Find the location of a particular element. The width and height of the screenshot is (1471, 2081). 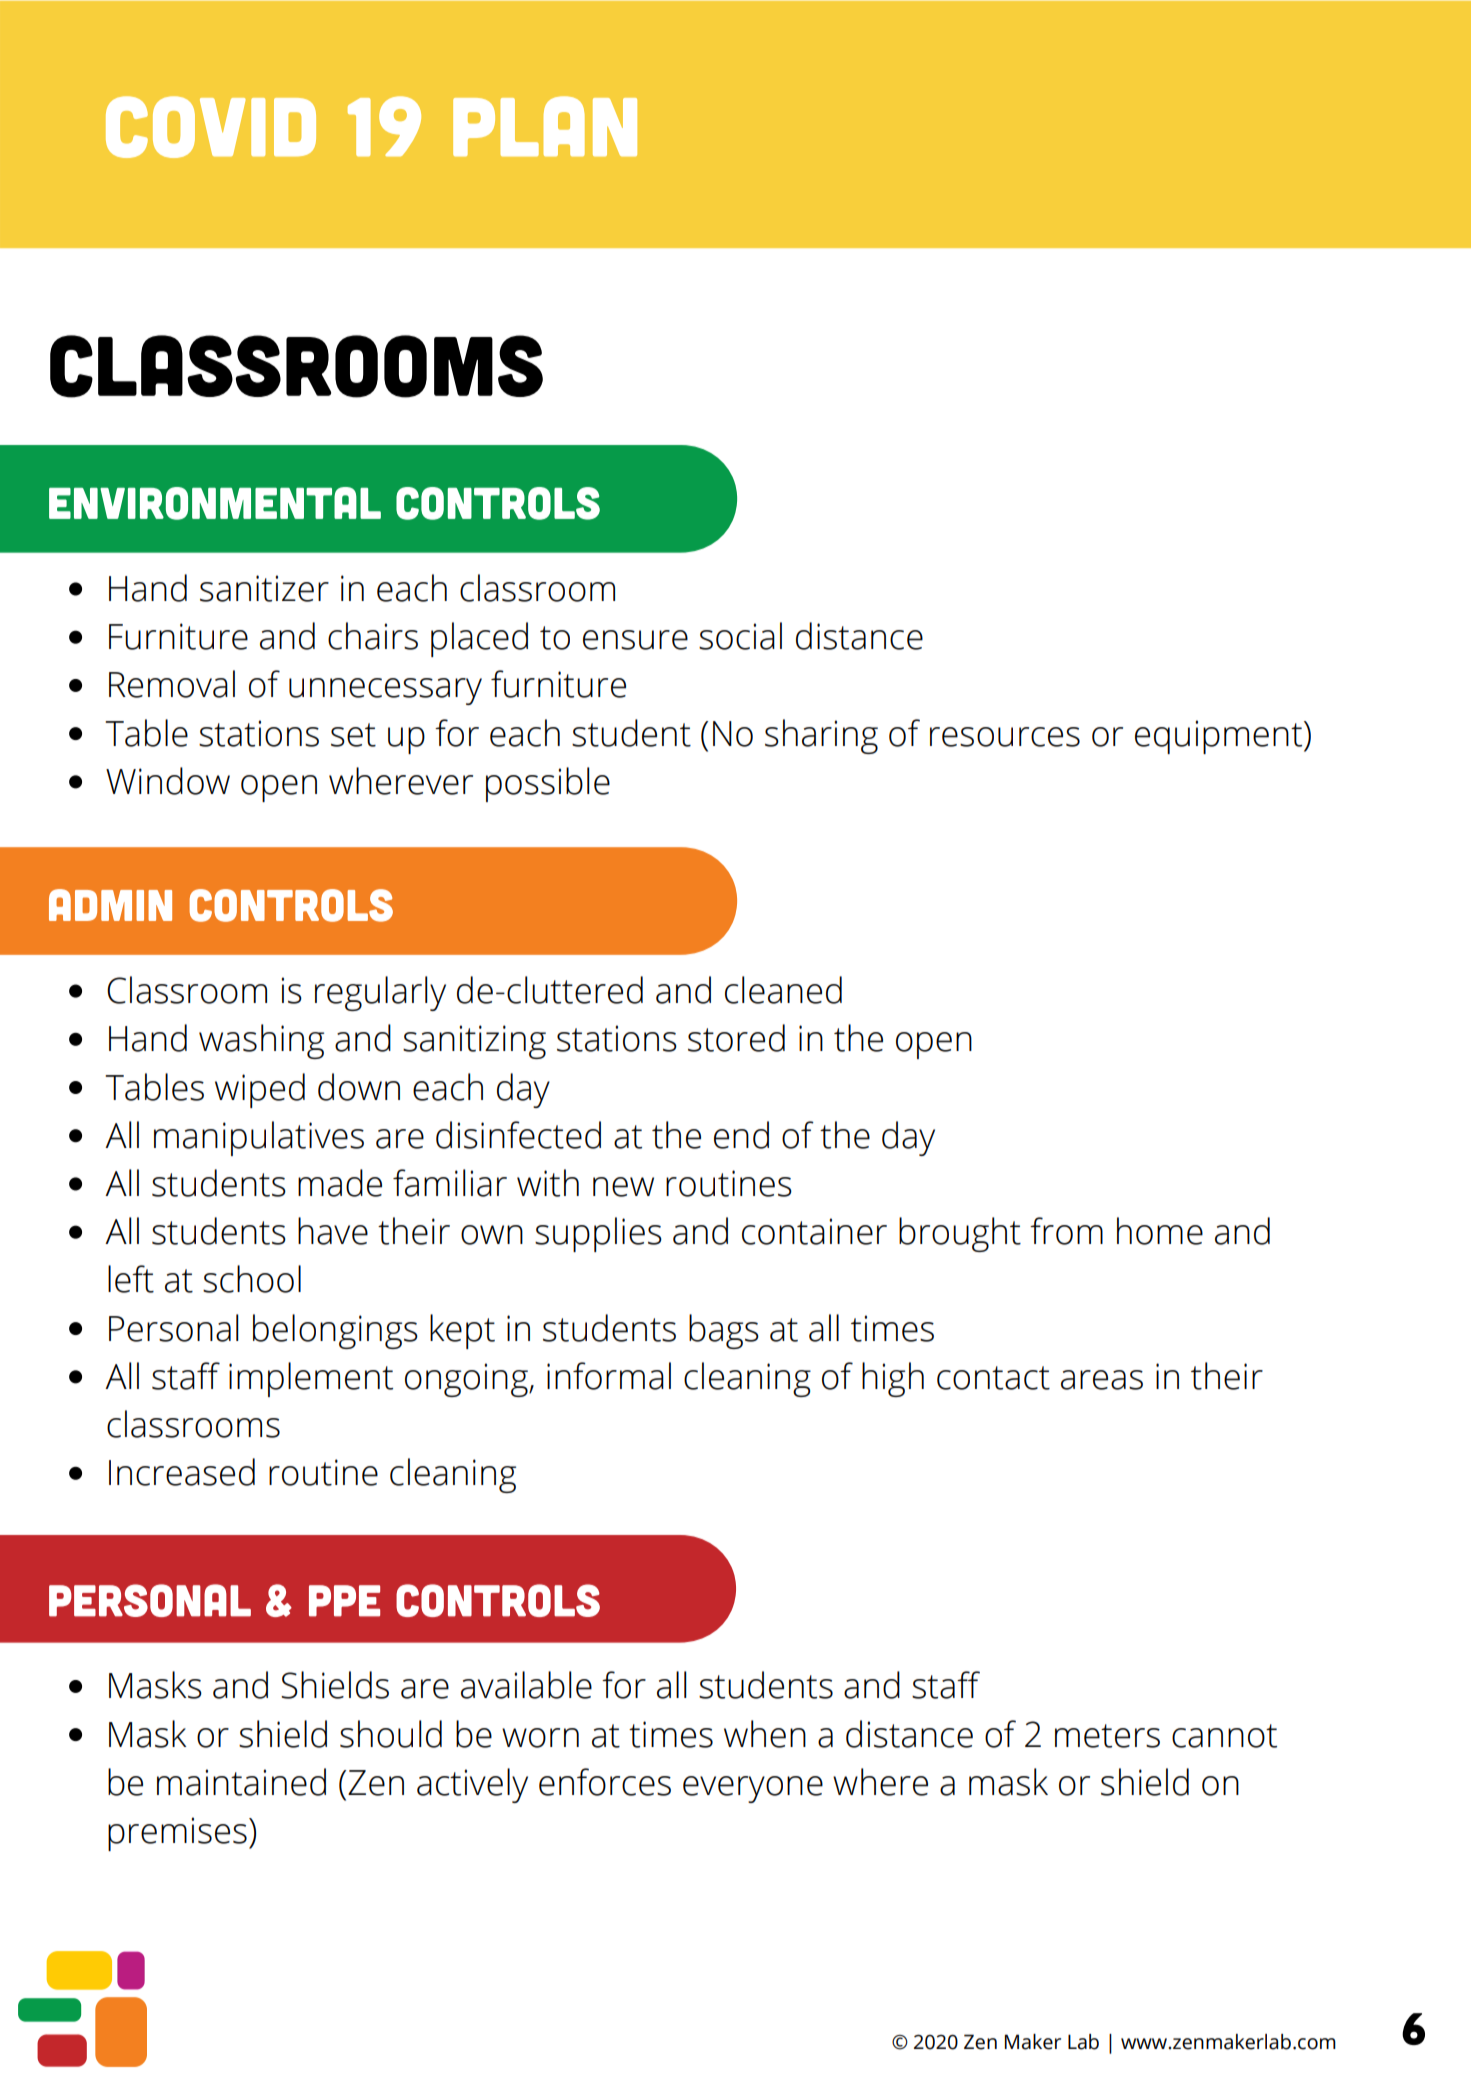

meters is located at coordinates (1107, 1736).
